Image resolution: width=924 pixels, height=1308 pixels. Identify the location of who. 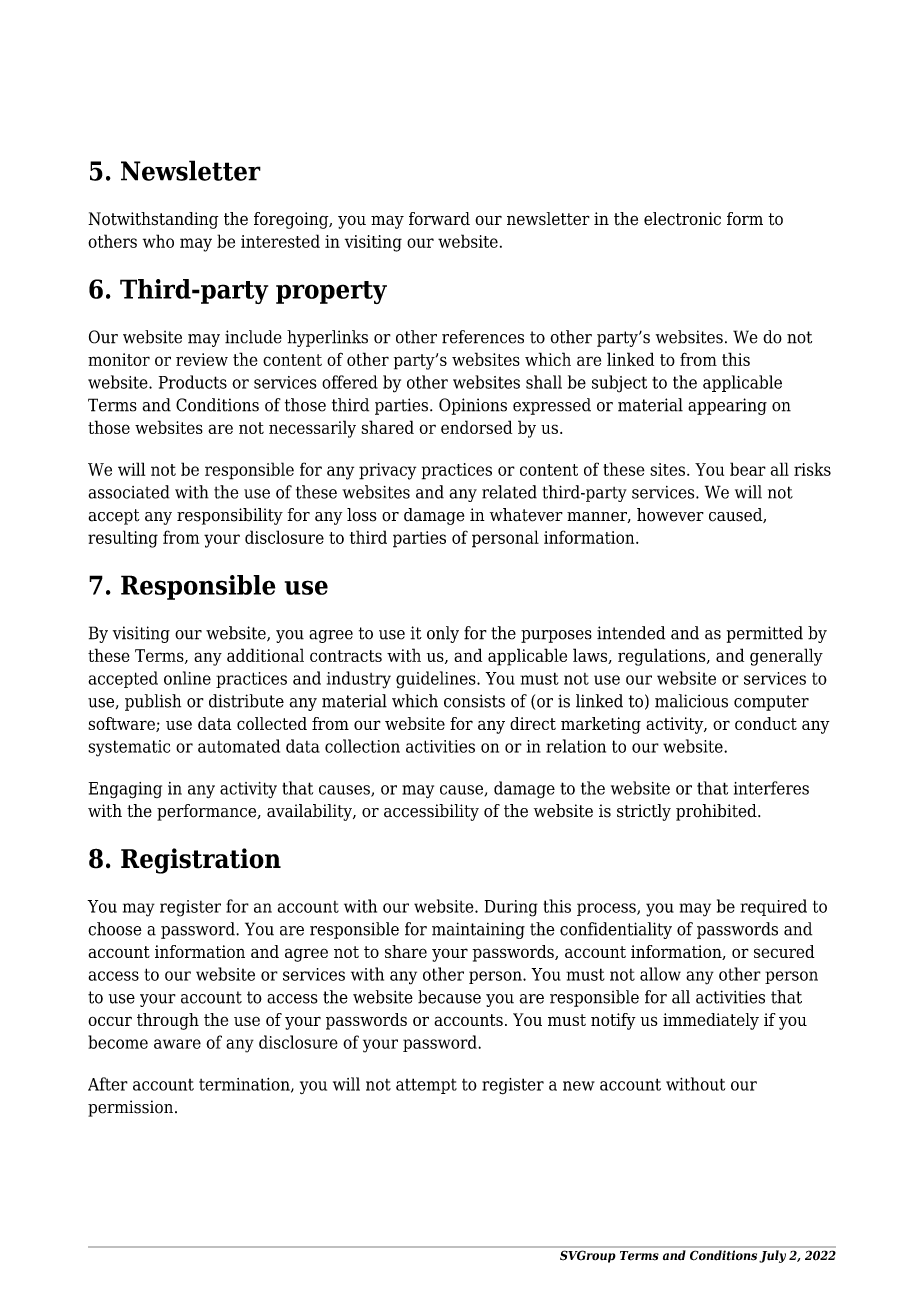
(158, 241).
